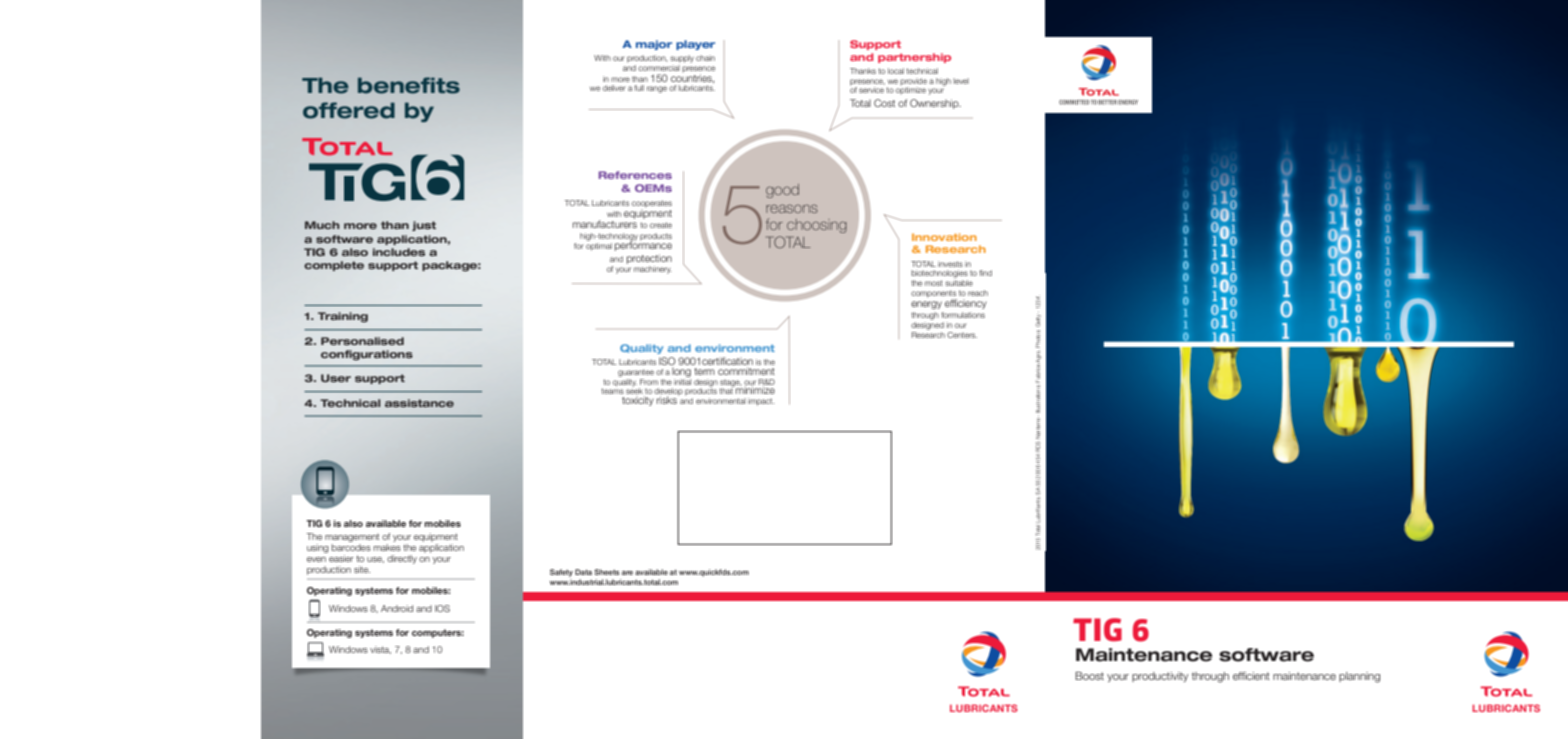 The image size is (1568, 739). What do you see at coordinates (1251, 676) in the page?
I see `efficient` at bounding box center [1251, 676].
